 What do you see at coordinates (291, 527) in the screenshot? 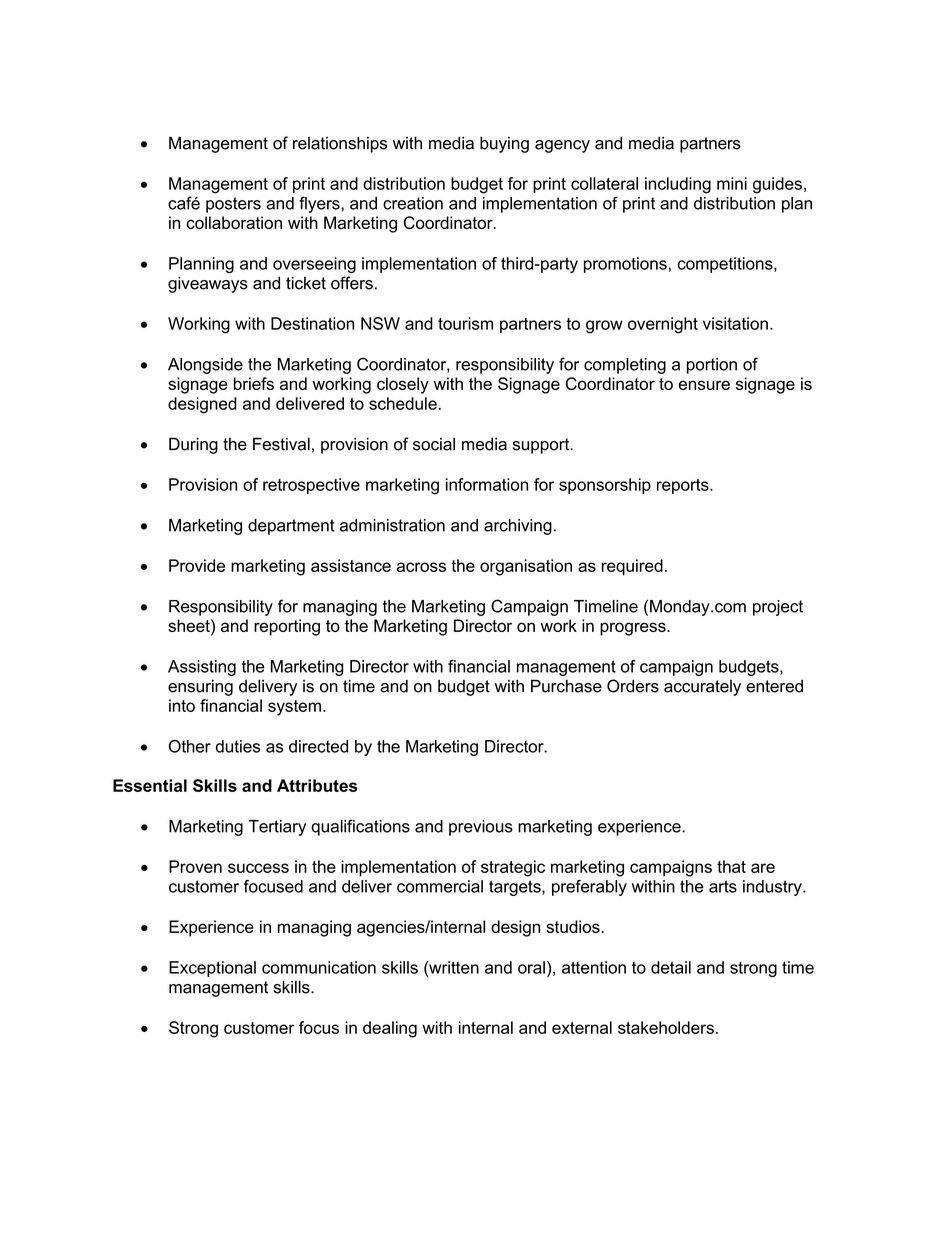
I see `department` at bounding box center [291, 527].
